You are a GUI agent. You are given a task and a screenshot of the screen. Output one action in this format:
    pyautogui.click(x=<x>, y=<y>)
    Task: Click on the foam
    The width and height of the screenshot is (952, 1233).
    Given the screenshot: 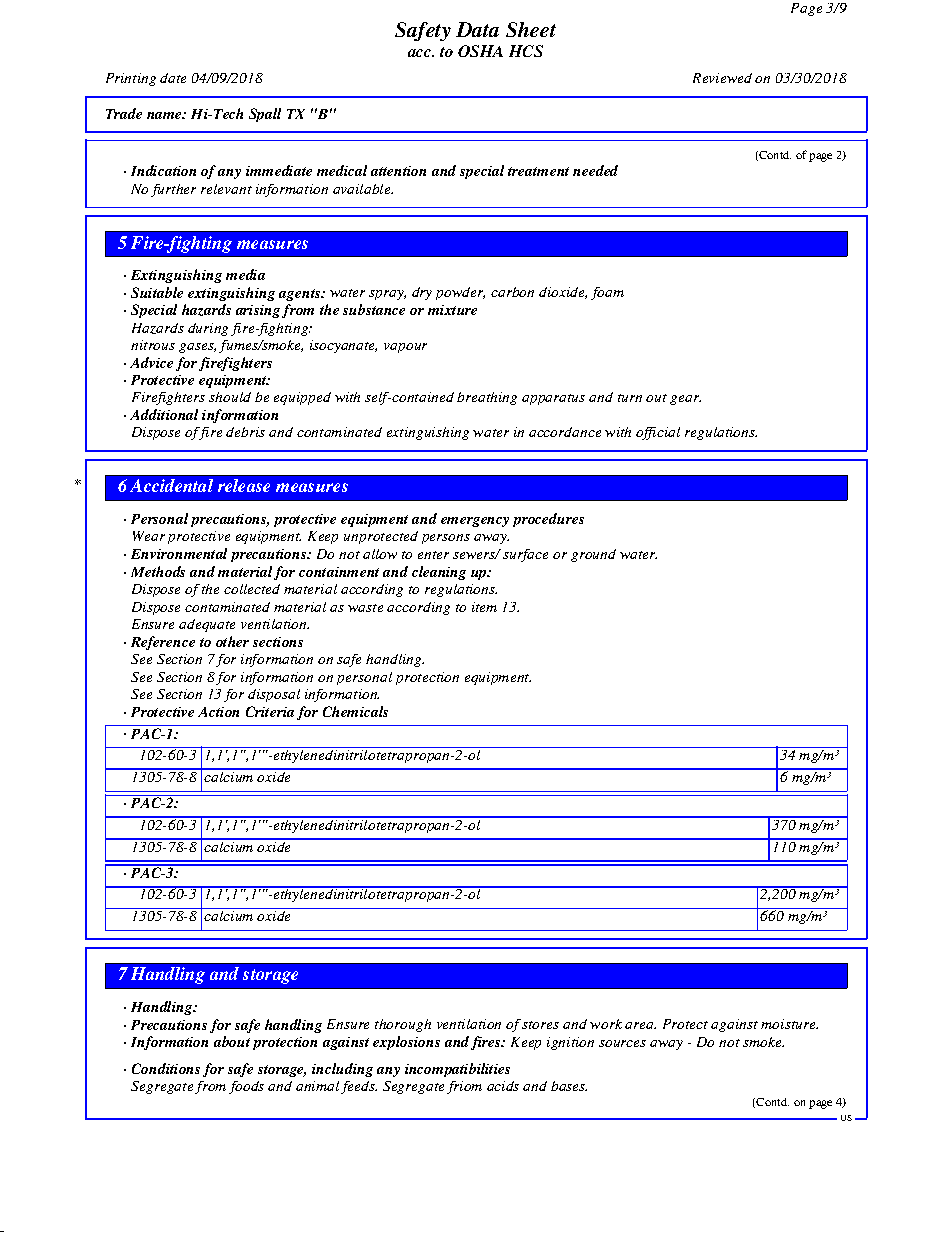 What is the action you would take?
    pyautogui.click(x=607, y=293)
